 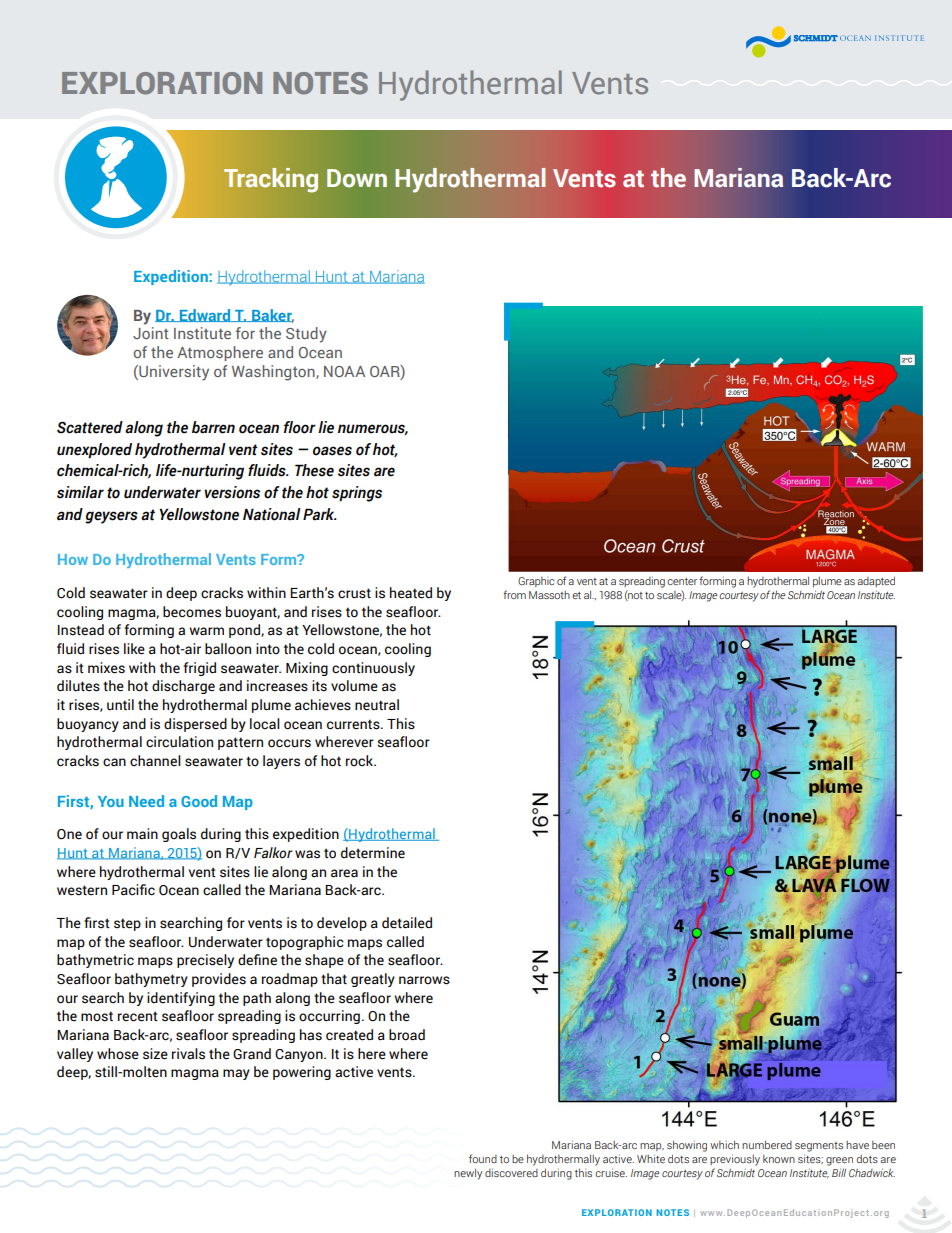 I want to click on may, so click(x=236, y=1074).
